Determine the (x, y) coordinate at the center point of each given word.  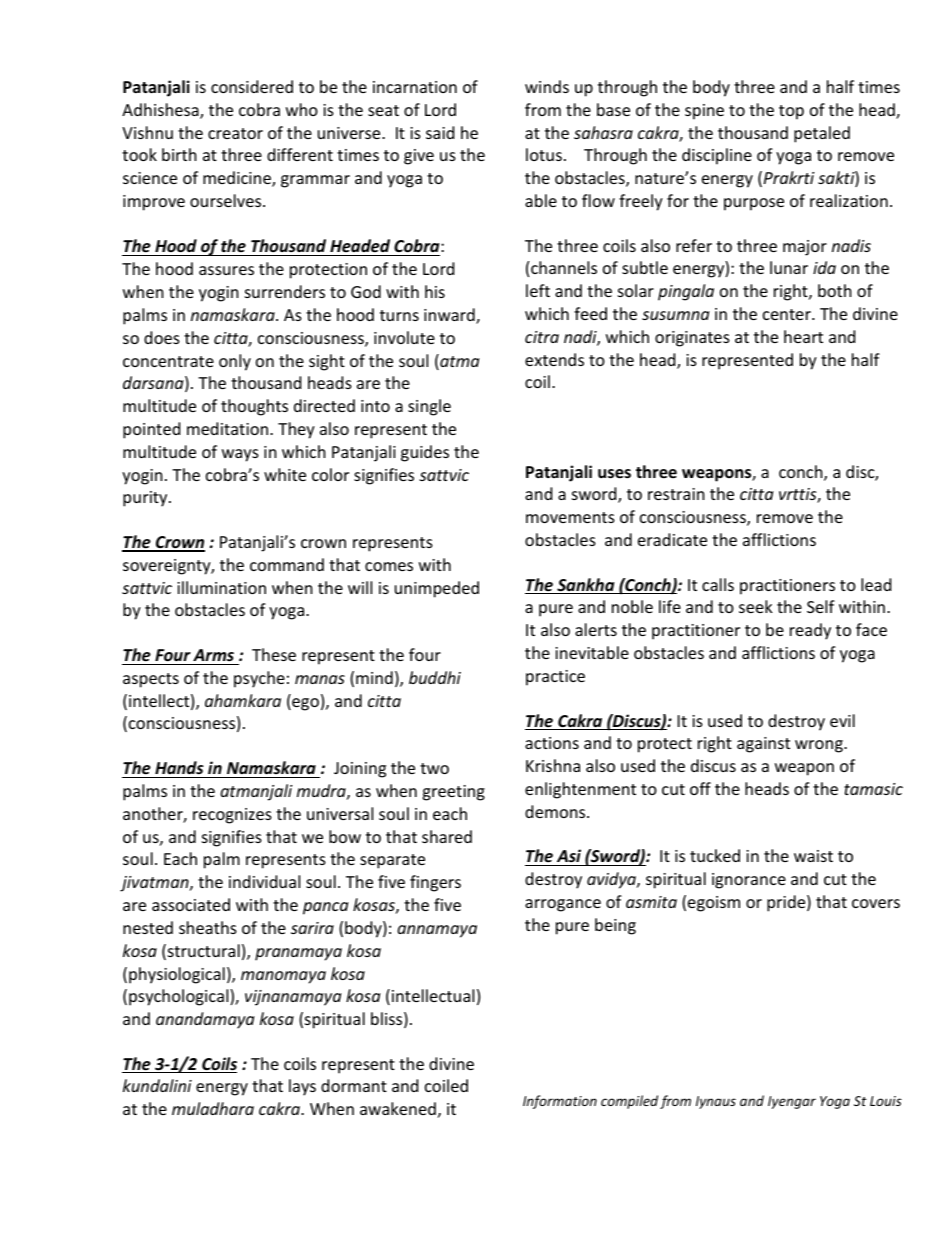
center (788, 314)
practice (555, 678)
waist (813, 856)
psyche (259, 679)
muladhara (213, 1108)
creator (235, 133)
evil (842, 720)
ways (240, 455)
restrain (676, 494)
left (538, 290)
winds (547, 86)
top (791, 112)
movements (570, 517)
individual (264, 881)
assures (226, 270)
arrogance (563, 905)
